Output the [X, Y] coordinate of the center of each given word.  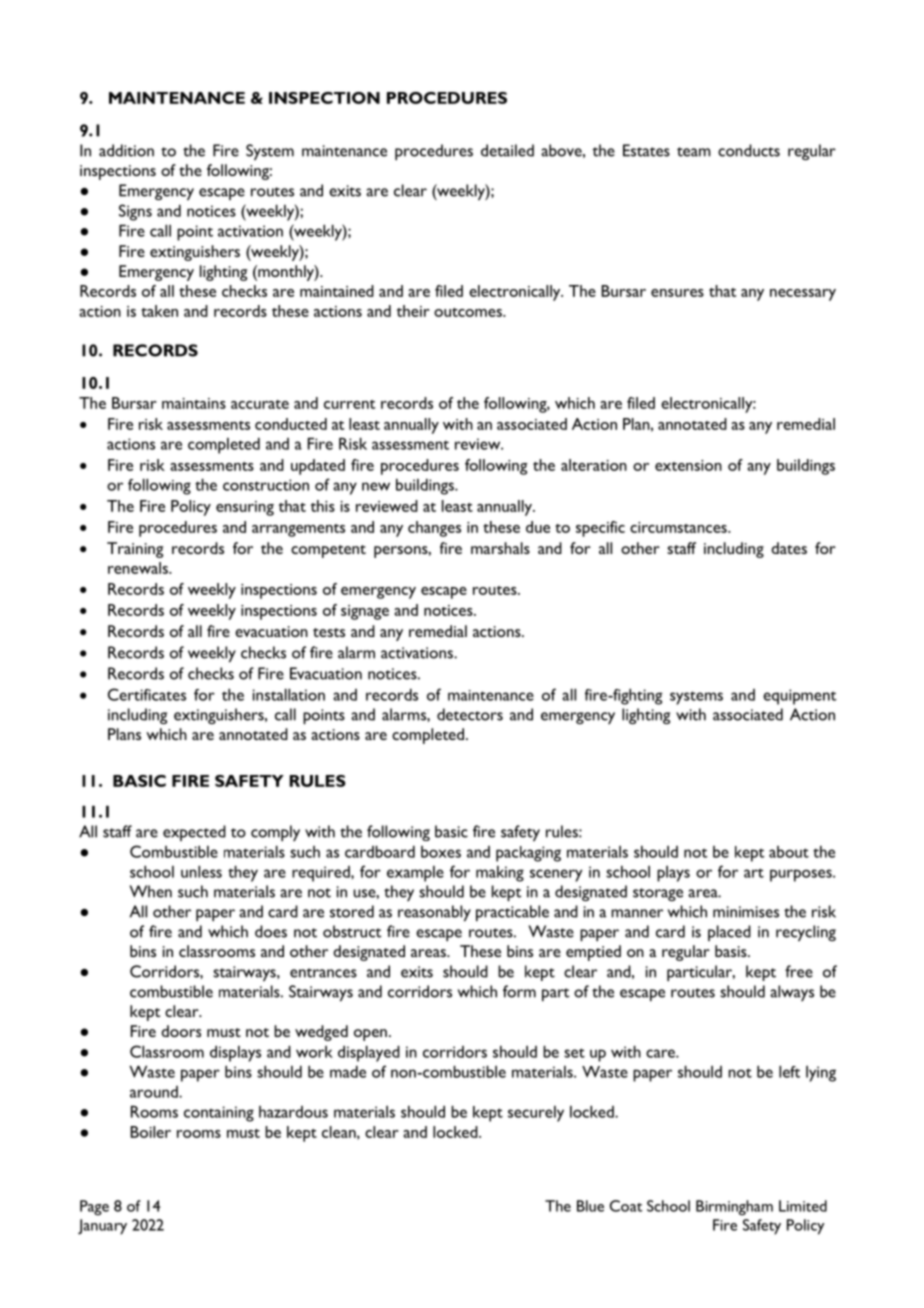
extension [688, 465]
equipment [799, 697]
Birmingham [734, 1208]
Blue [590, 1206]
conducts [749, 150]
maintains [194, 403]
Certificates [147, 694]
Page [94, 1208]
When [151, 891]
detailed [507, 150]
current [349, 404]
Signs [135, 212]
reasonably [434, 913]
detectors [470, 714]
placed [729, 933]
